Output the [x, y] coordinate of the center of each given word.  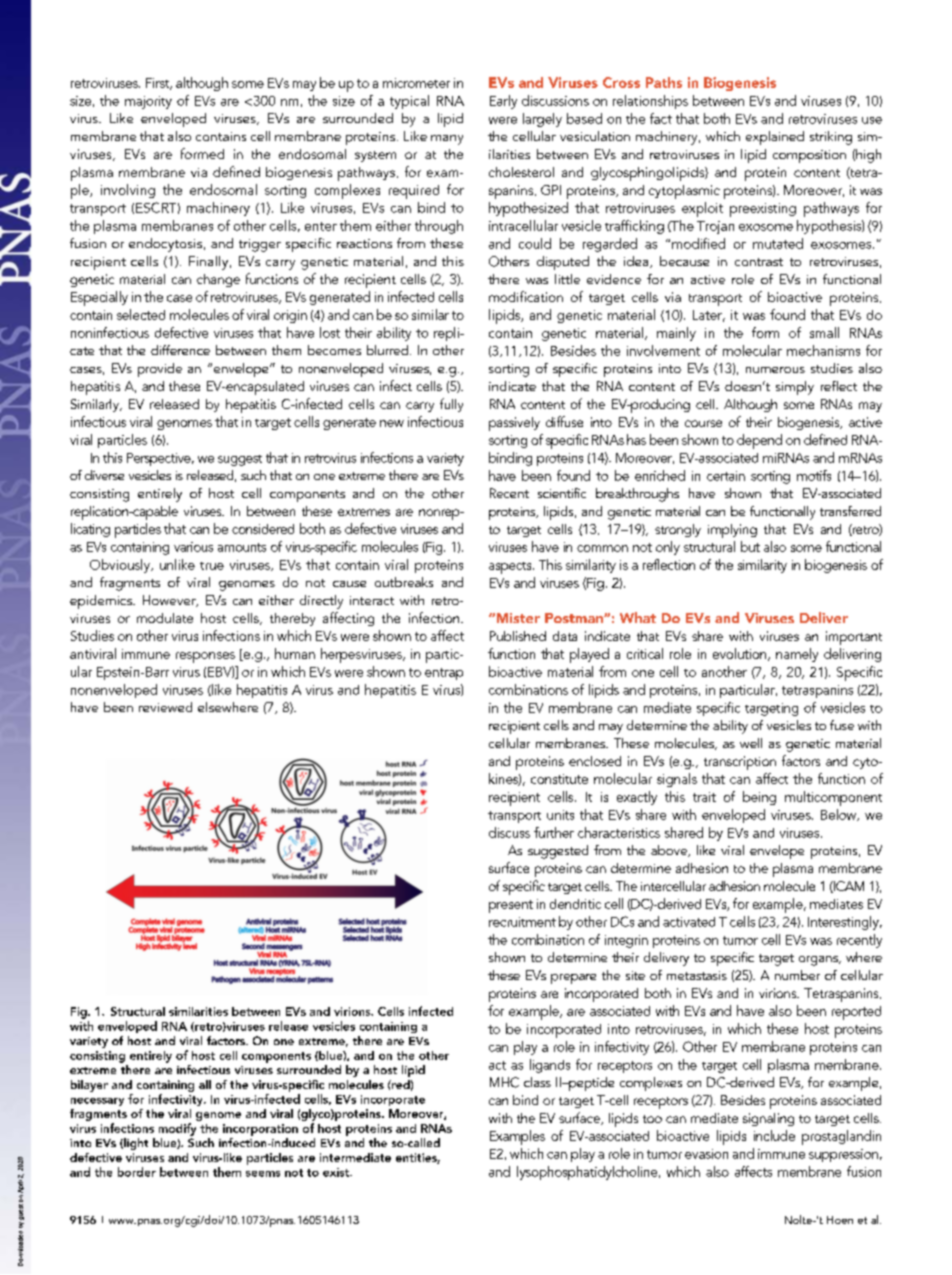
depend [759, 441]
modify [177, 1129]
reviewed [165, 707]
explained [775, 138]
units [560, 815]
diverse [104, 475]
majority [148, 102]
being [759, 798]
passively [514, 424]
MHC [504, 1082]
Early [503, 102]
